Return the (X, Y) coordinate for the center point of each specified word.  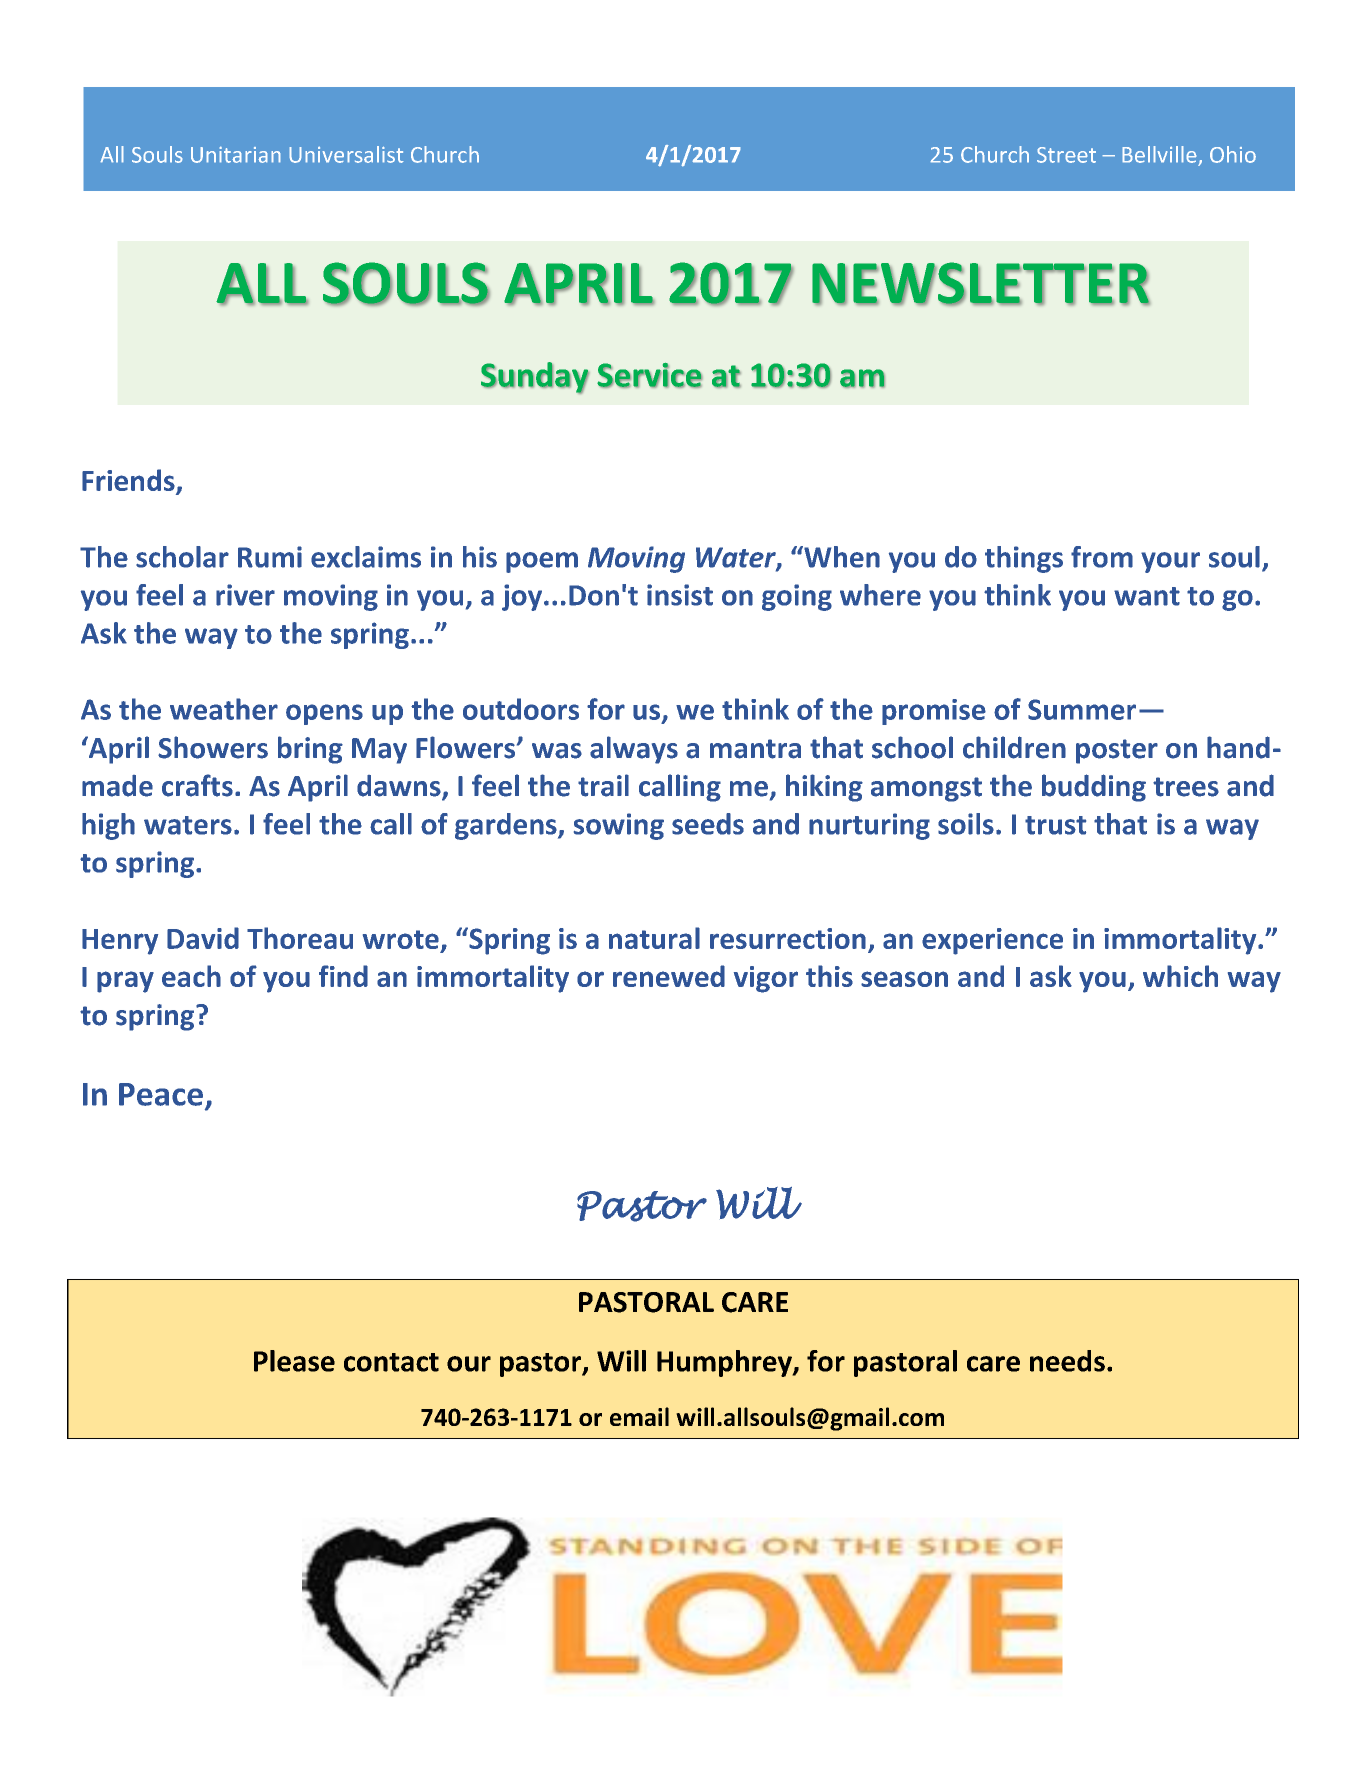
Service (649, 375)
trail (603, 785)
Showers (213, 747)
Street (1066, 155)
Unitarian (236, 154)
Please (294, 1361)
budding (1094, 788)
